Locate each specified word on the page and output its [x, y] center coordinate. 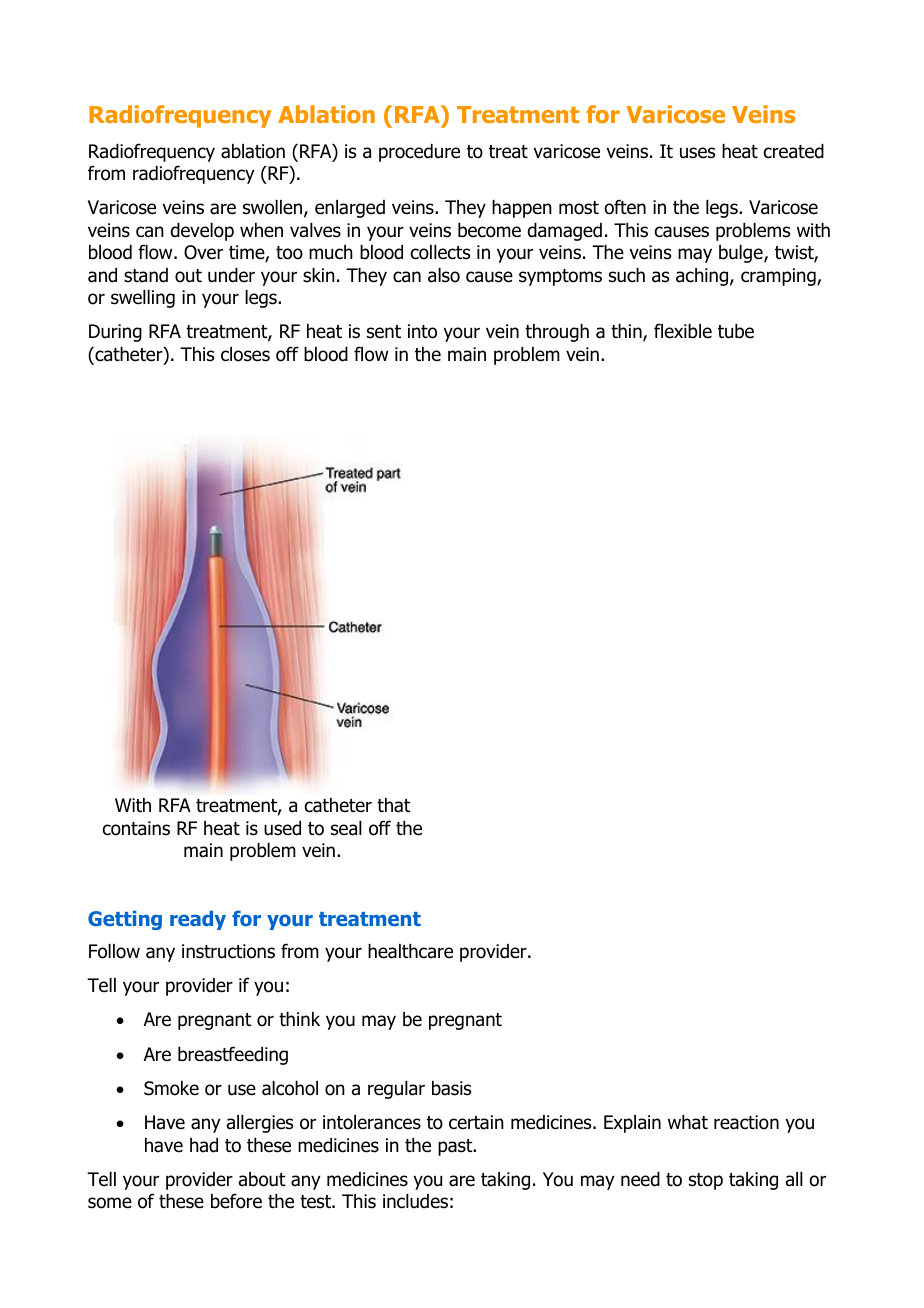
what [688, 1122]
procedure [419, 153]
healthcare [410, 951]
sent [384, 332]
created [794, 151]
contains [136, 828]
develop [202, 232]
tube [736, 331]
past [456, 1147]
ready [198, 920]
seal [346, 828]
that [394, 805]
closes [245, 354]
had [204, 1145]
